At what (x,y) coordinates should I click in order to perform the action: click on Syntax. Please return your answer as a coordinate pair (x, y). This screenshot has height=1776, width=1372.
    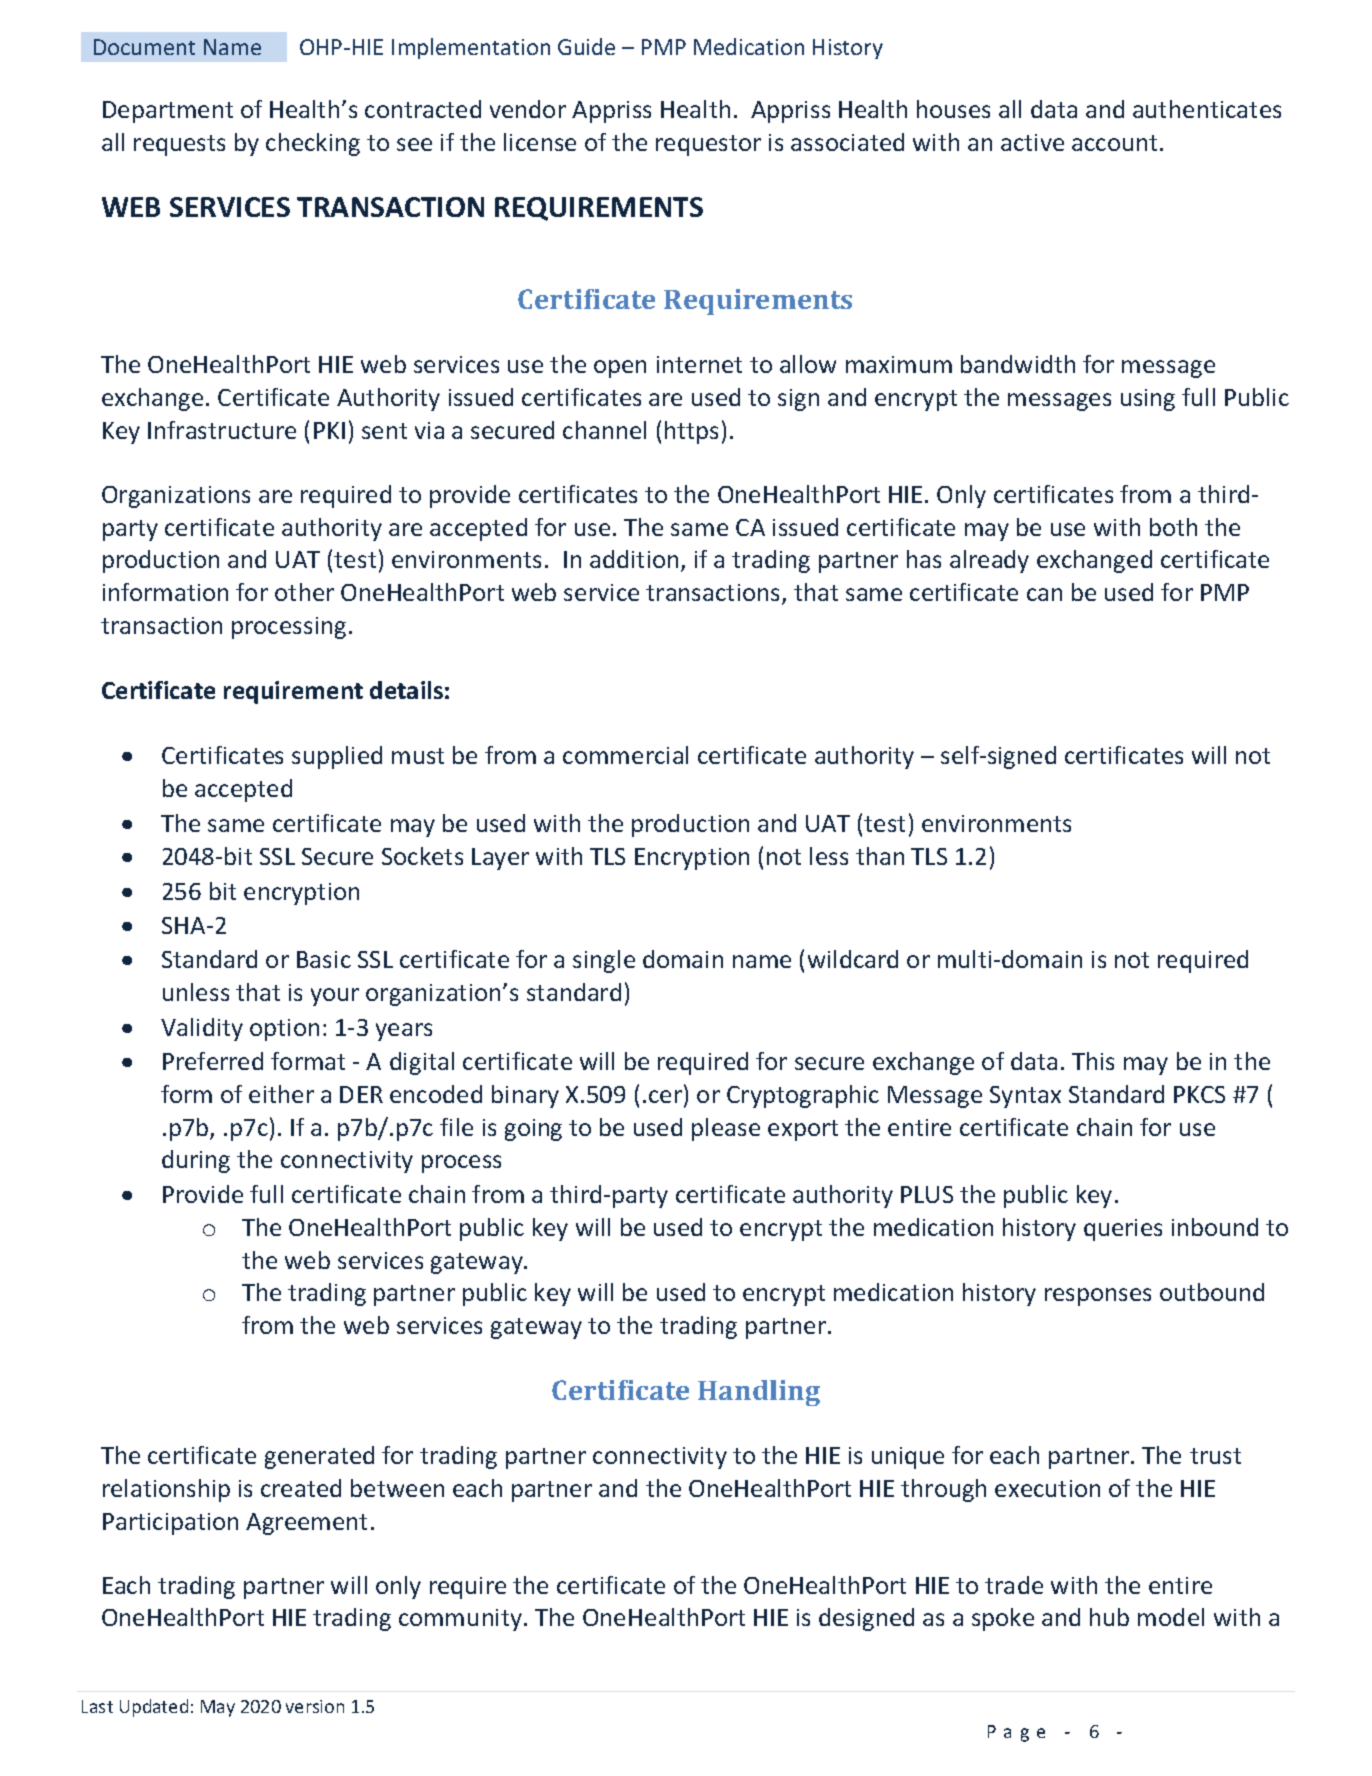
    Looking at the image, I should click on (1025, 1097).
